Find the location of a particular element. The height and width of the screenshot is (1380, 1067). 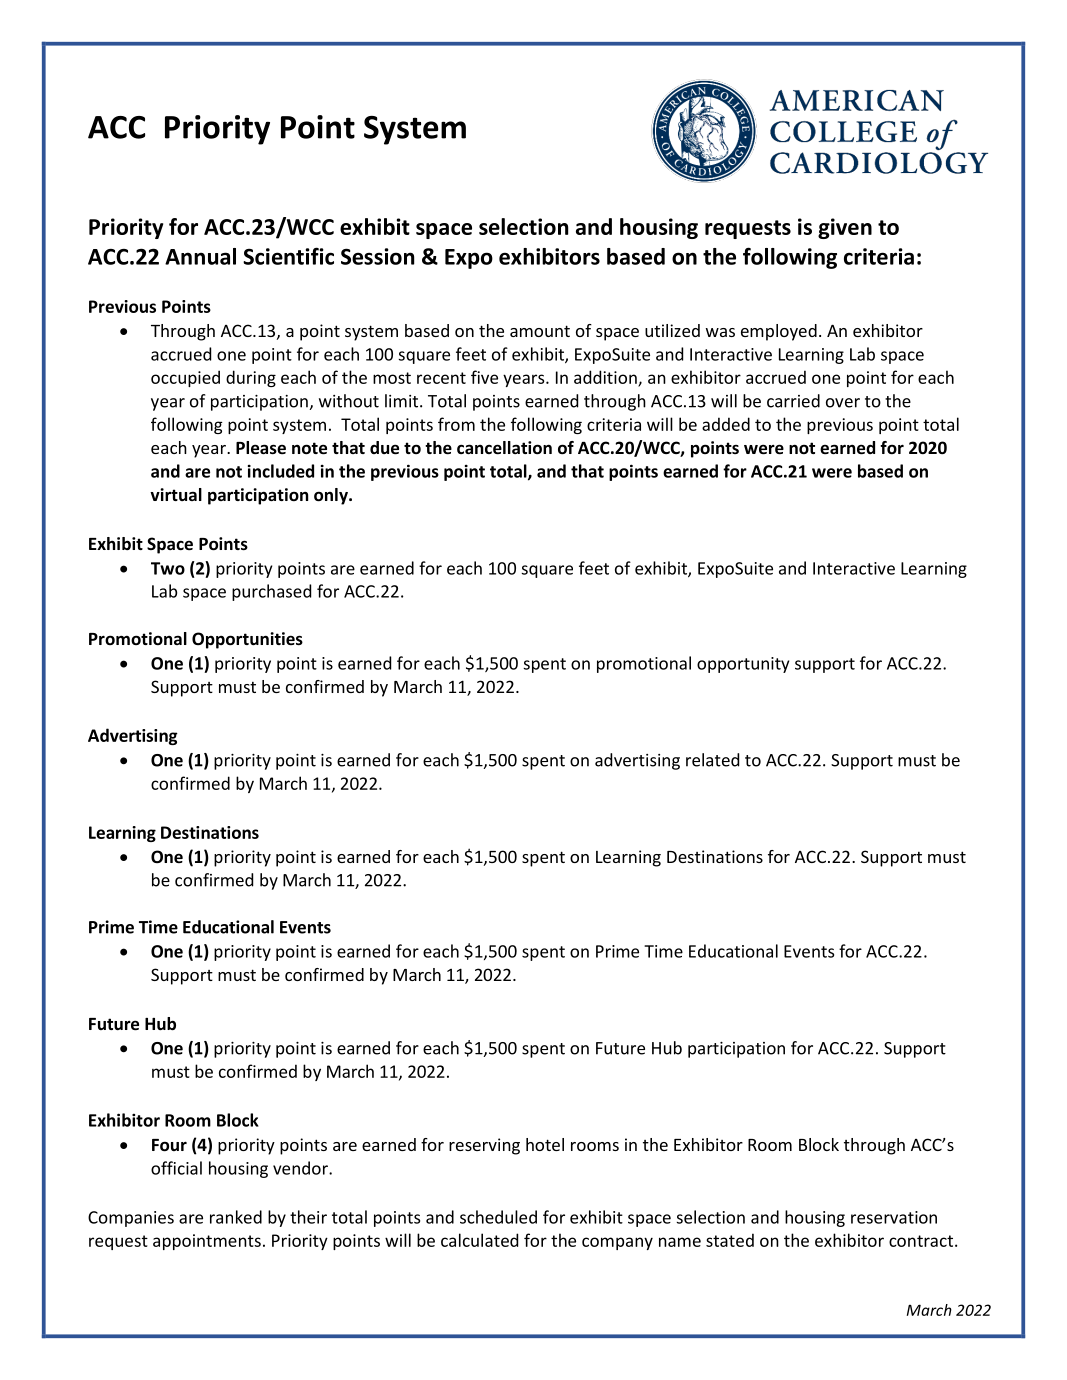

given is located at coordinates (845, 228).
